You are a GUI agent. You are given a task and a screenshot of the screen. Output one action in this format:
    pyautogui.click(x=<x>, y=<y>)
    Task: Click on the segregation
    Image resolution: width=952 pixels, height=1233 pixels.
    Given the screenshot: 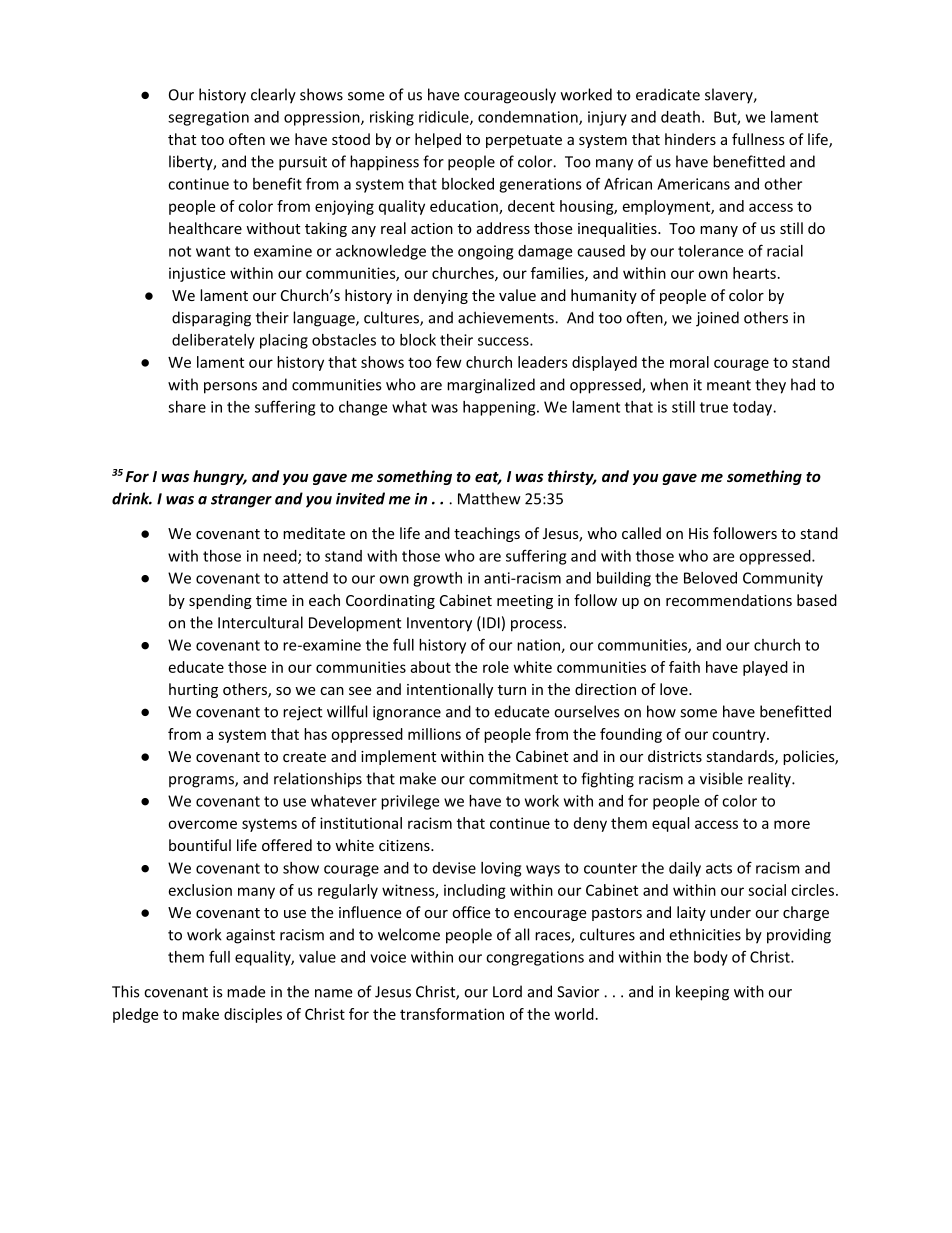 What is the action you would take?
    pyautogui.click(x=208, y=118)
